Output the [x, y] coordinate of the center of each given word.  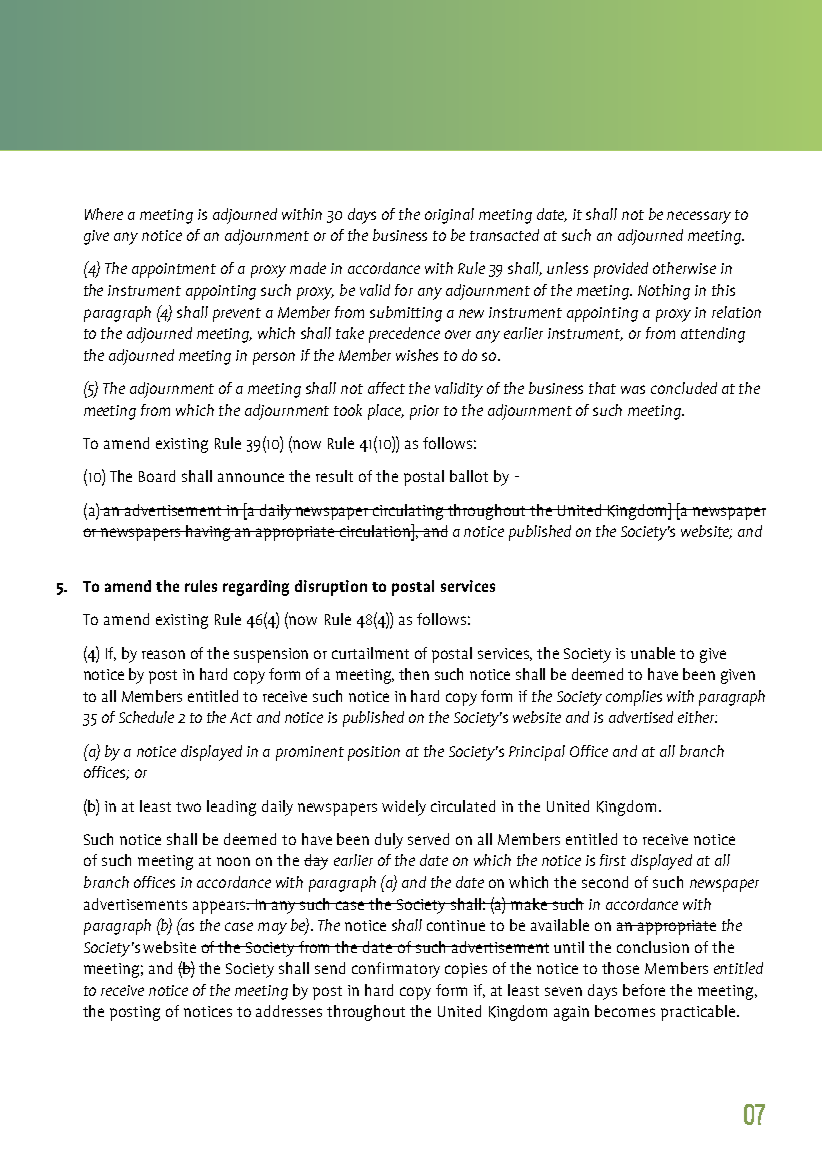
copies [466, 970]
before [644, 990]
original [449, 216]
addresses [289, 1011]
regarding [256, 588]
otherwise [684, 268]
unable [653, 653]
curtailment [370, 653]
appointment [174, 270]
